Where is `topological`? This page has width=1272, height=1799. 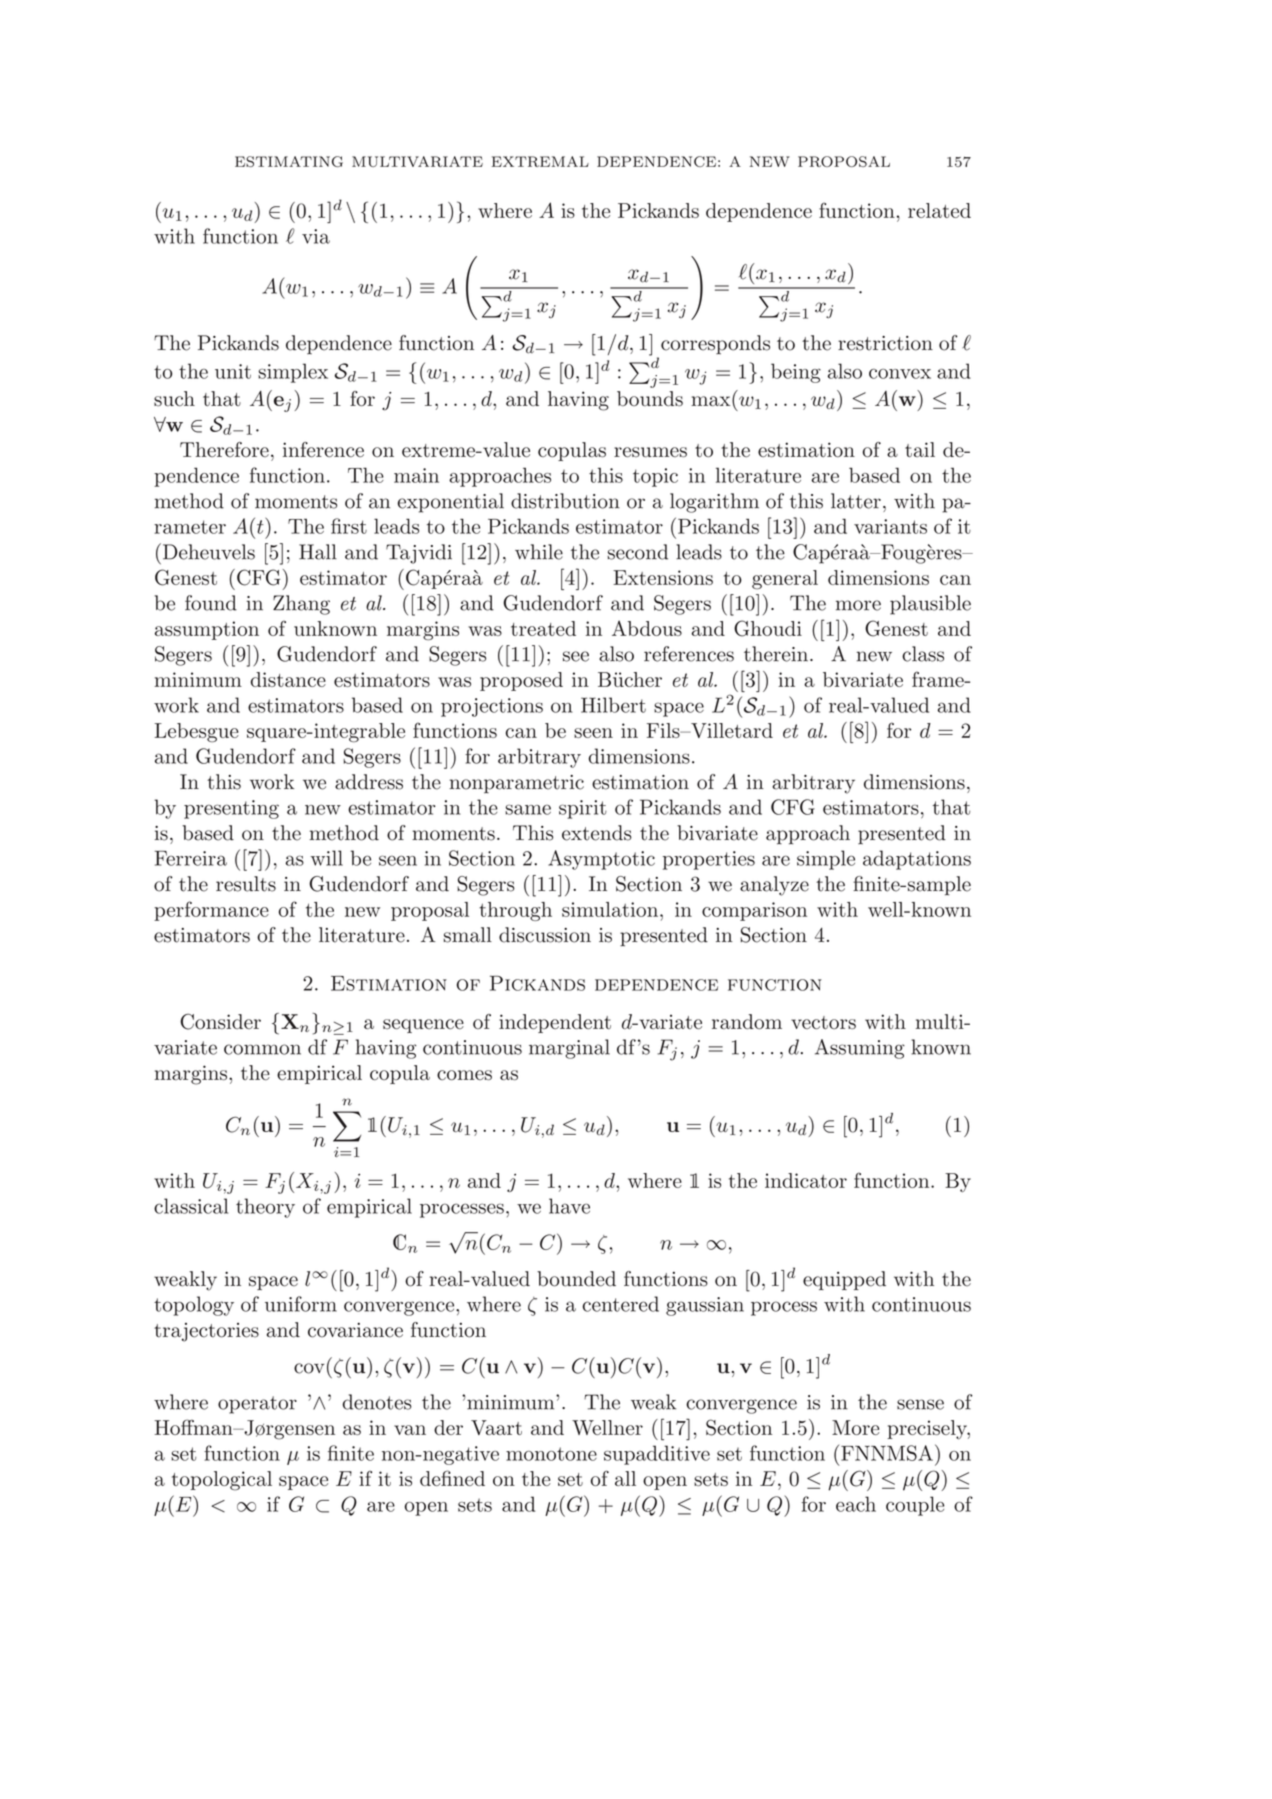
topological is located at coordinates (222, 1481).
